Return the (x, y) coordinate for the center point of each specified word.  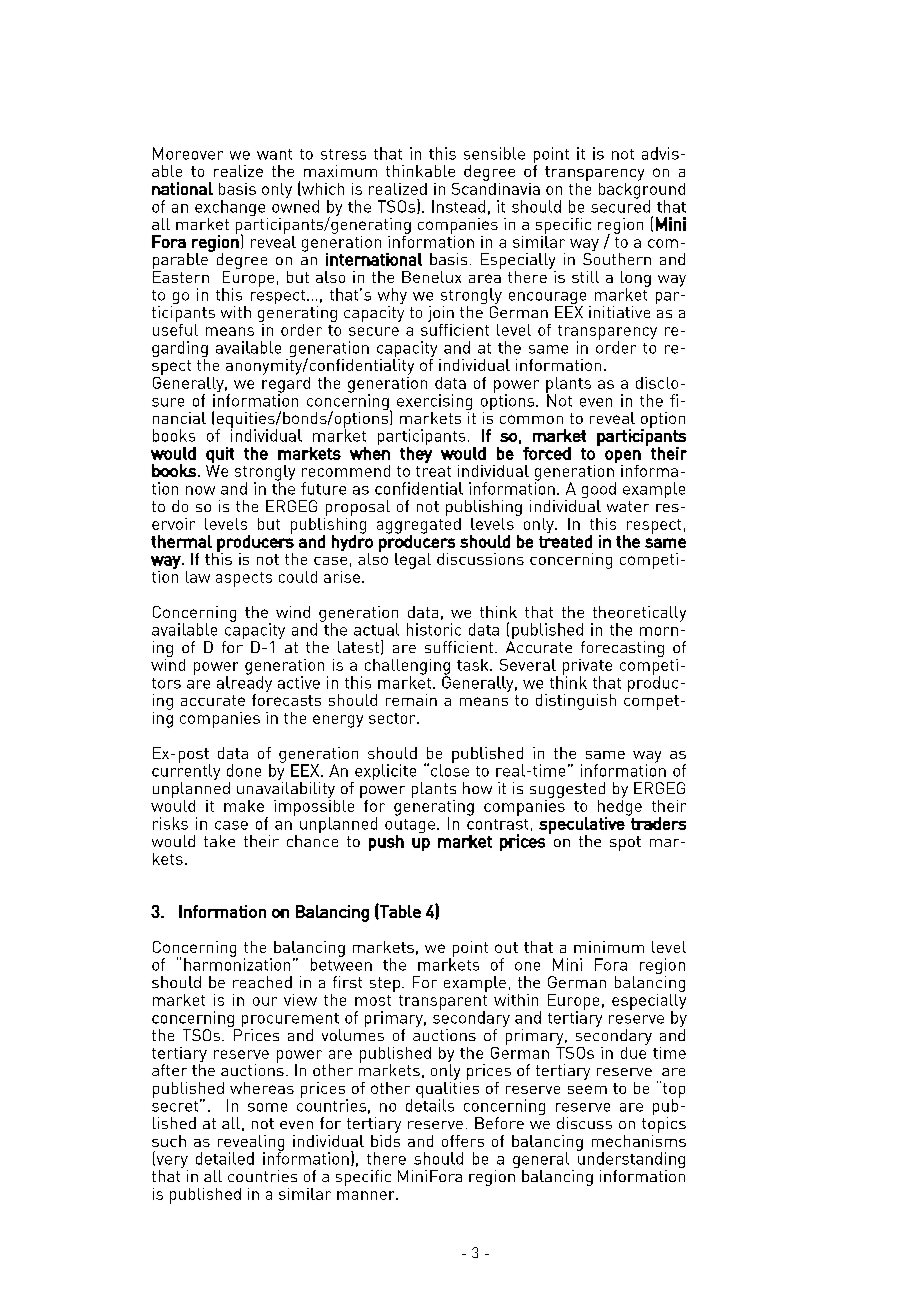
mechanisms (639, 1139)
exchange (231, 209)
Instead (458, 206)
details (430, 1104)
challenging (407, 668)
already (244, 683)
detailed (225, 1158)
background (642, 190)
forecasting (621, 650)
